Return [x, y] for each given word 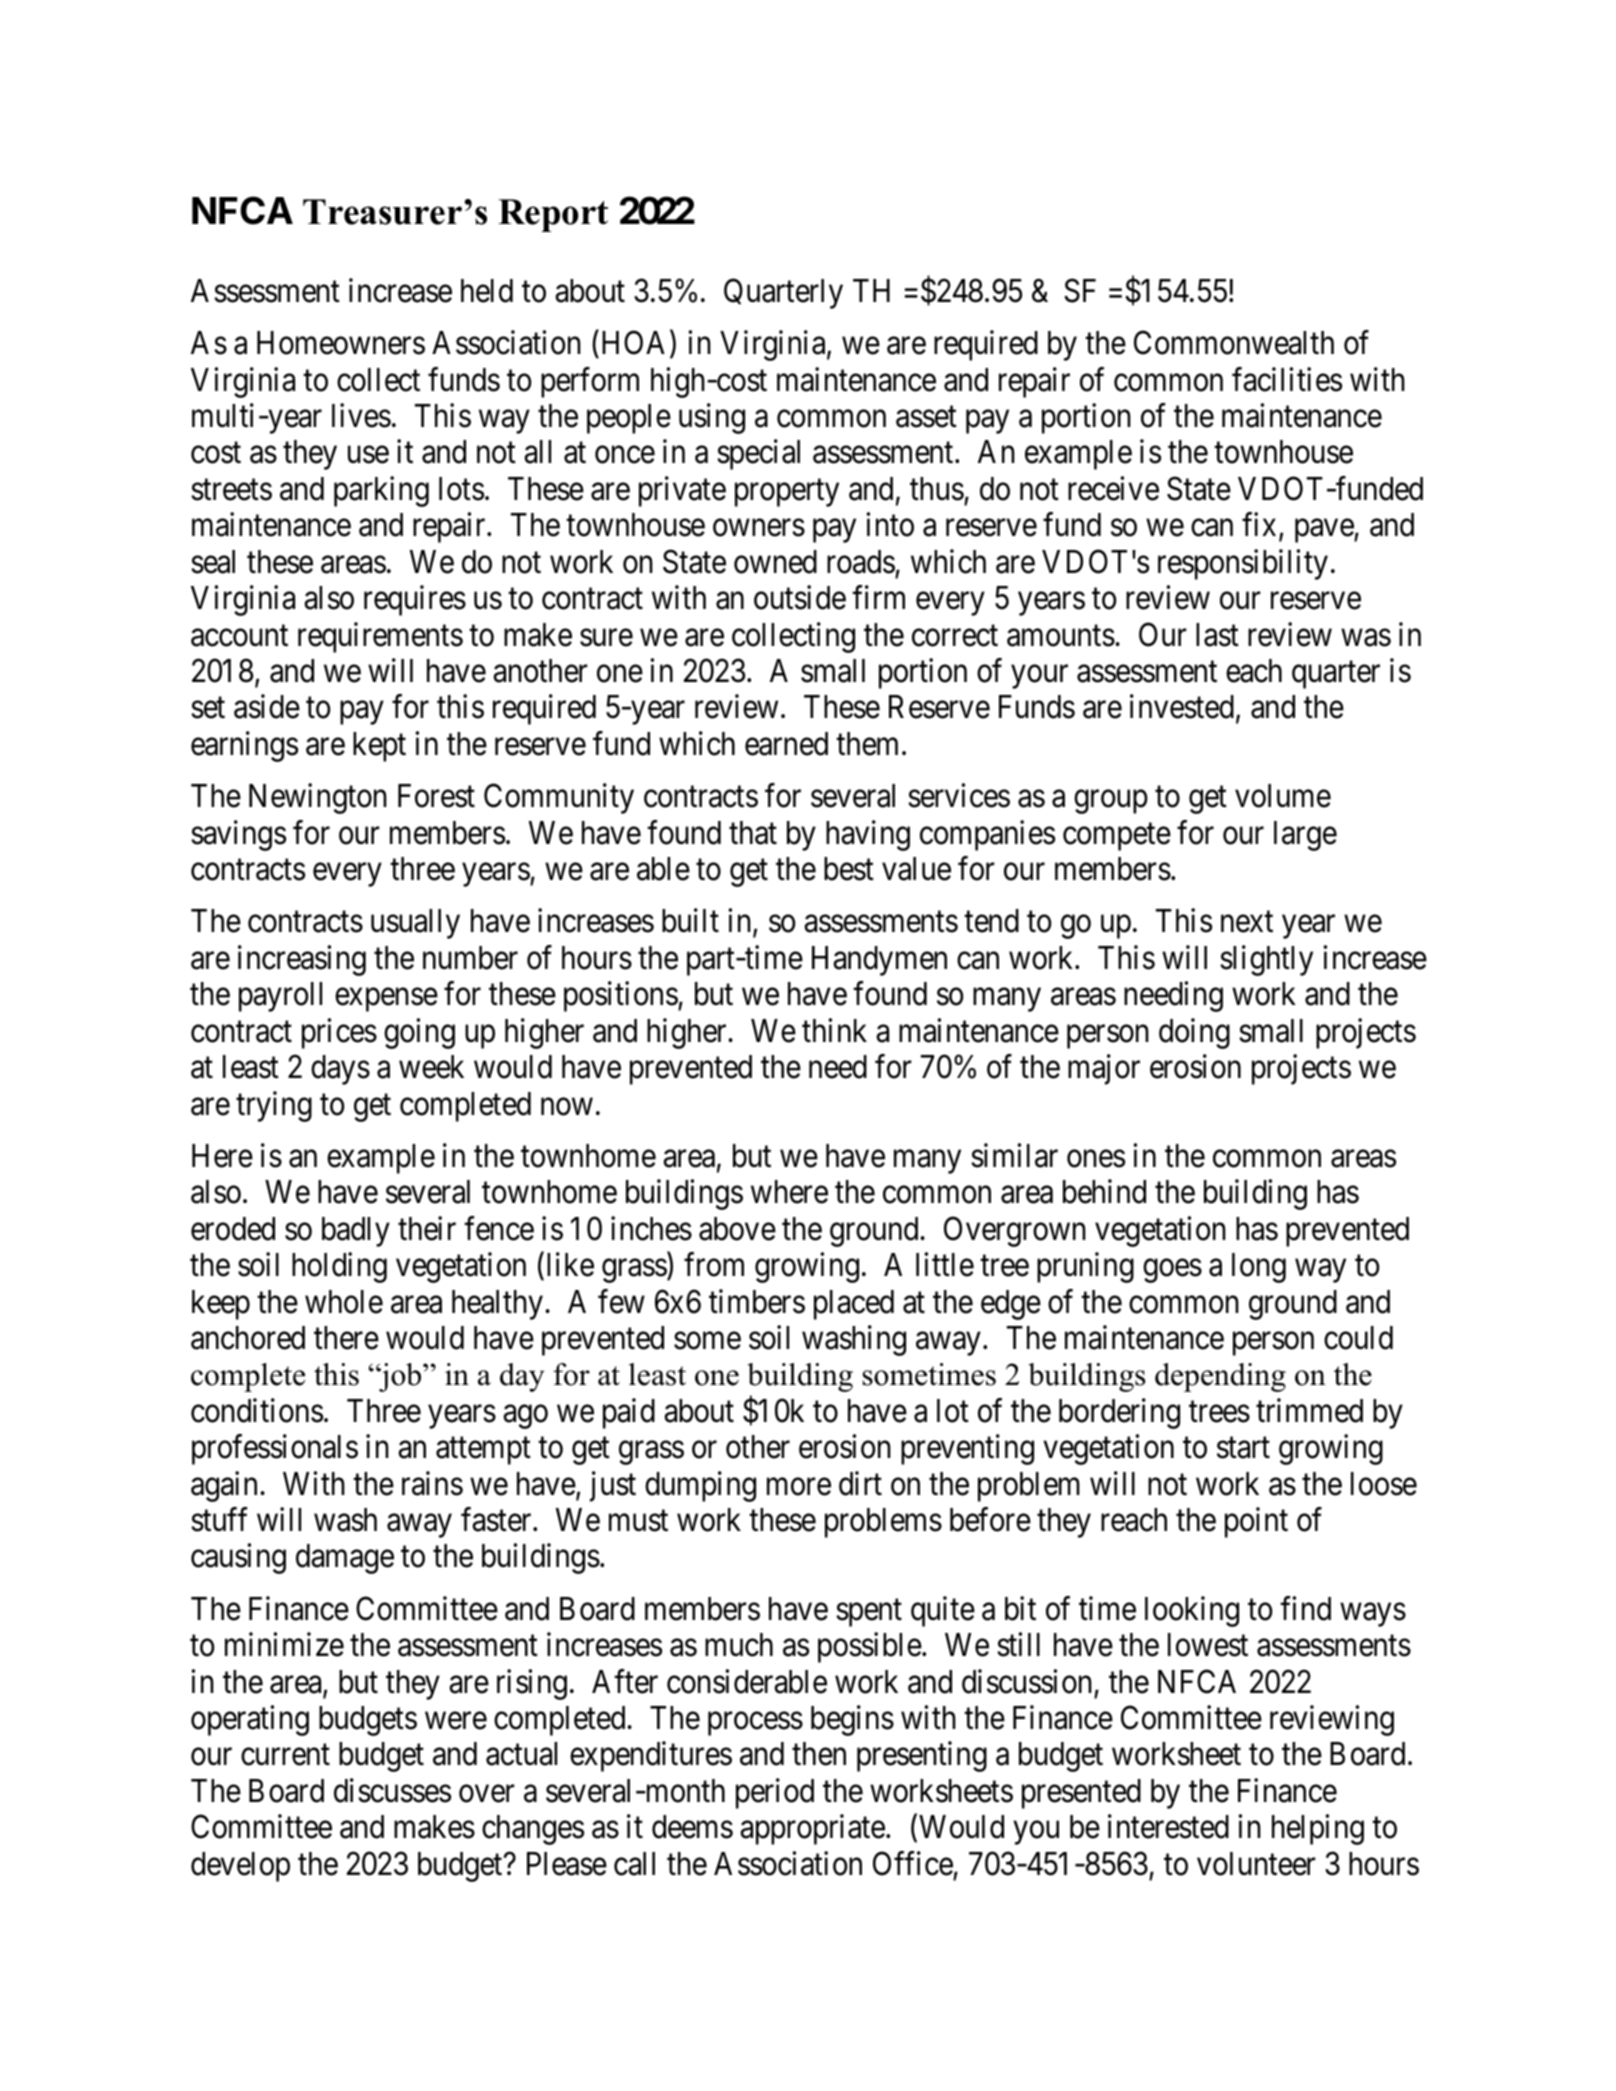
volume [1283, 796]
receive [1113, 488]
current [285, 1755]
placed [854, 1305]
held [487, 291]
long [1259, 1268]
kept [379, 747]
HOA [636, 344]
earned [786, 744]
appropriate [812, 1830]
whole [344, 1302]
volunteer [1256, 1864]
